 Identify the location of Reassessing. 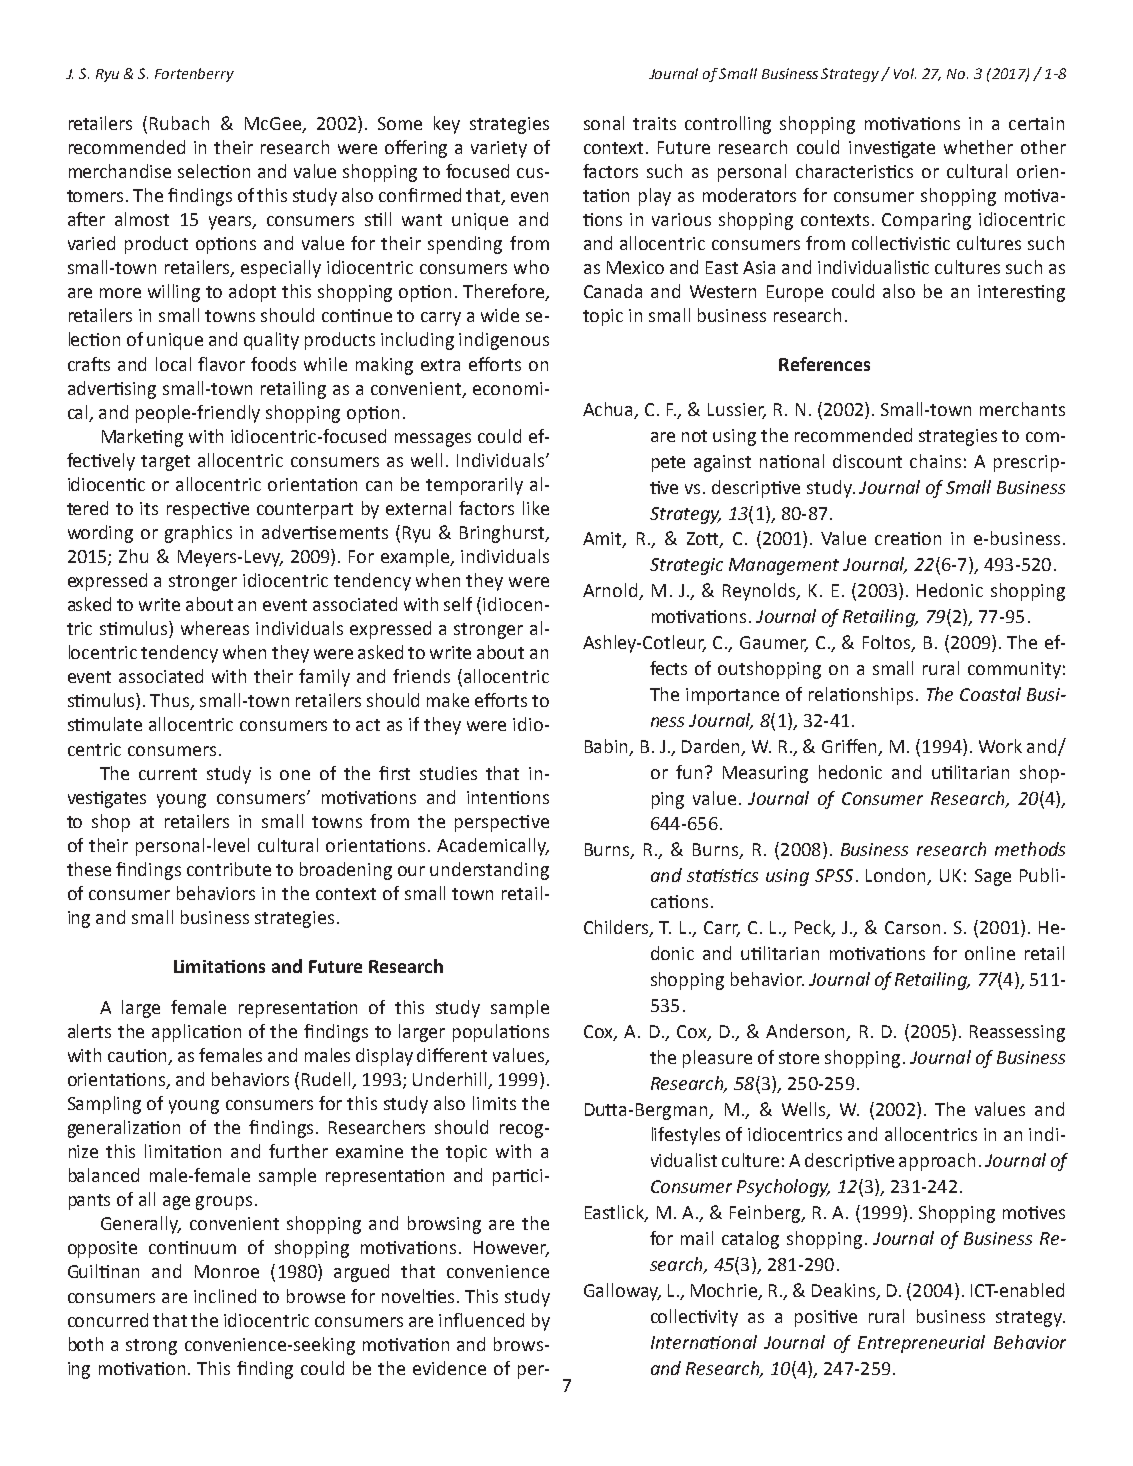
(1017, 1033).
